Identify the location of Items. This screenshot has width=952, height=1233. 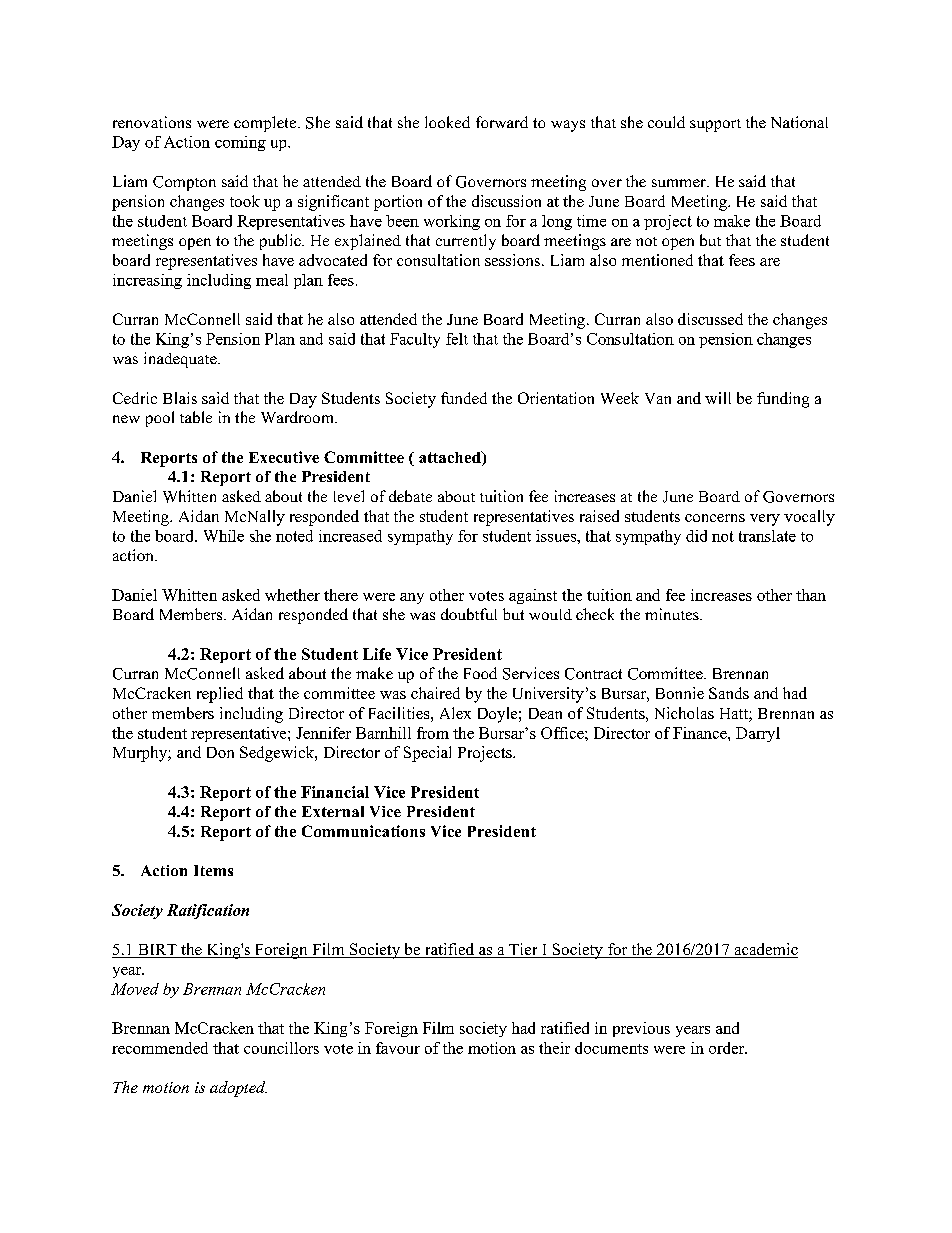
(213, 870).
